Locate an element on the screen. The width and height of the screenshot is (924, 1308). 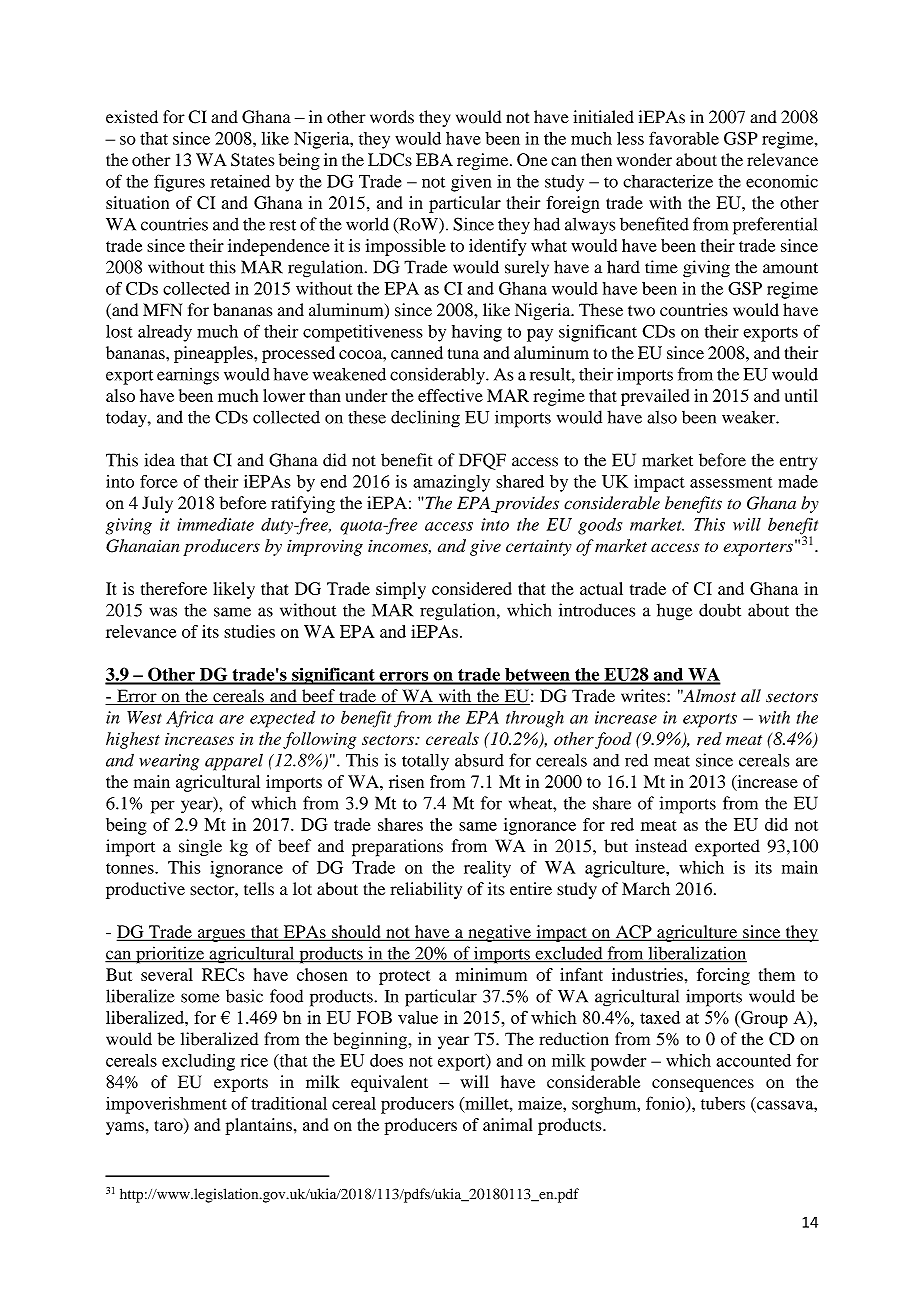
amazingly is located at coordinates (451, 483).
